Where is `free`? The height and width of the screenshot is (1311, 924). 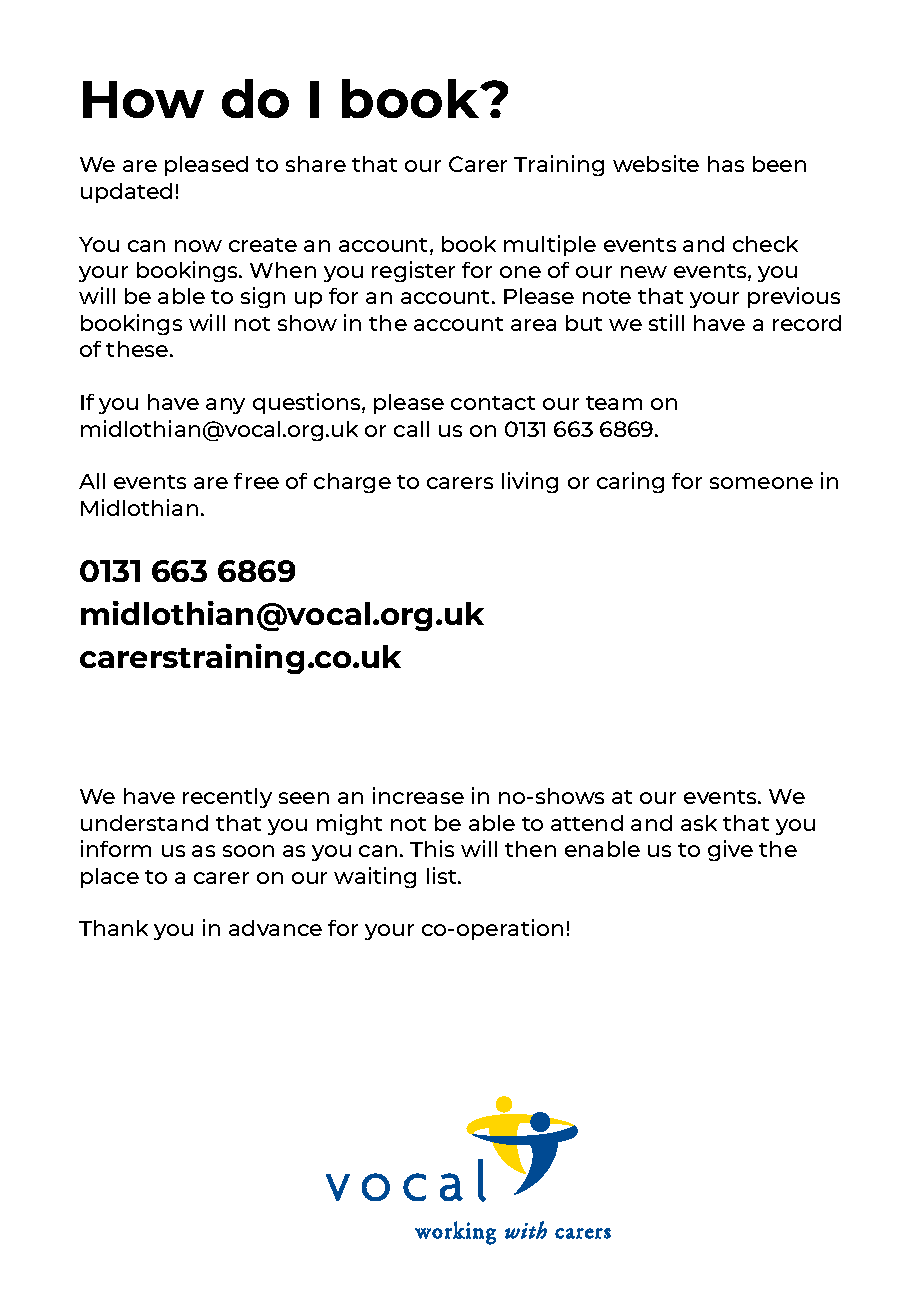
free is located at coordinates (256, 481).
